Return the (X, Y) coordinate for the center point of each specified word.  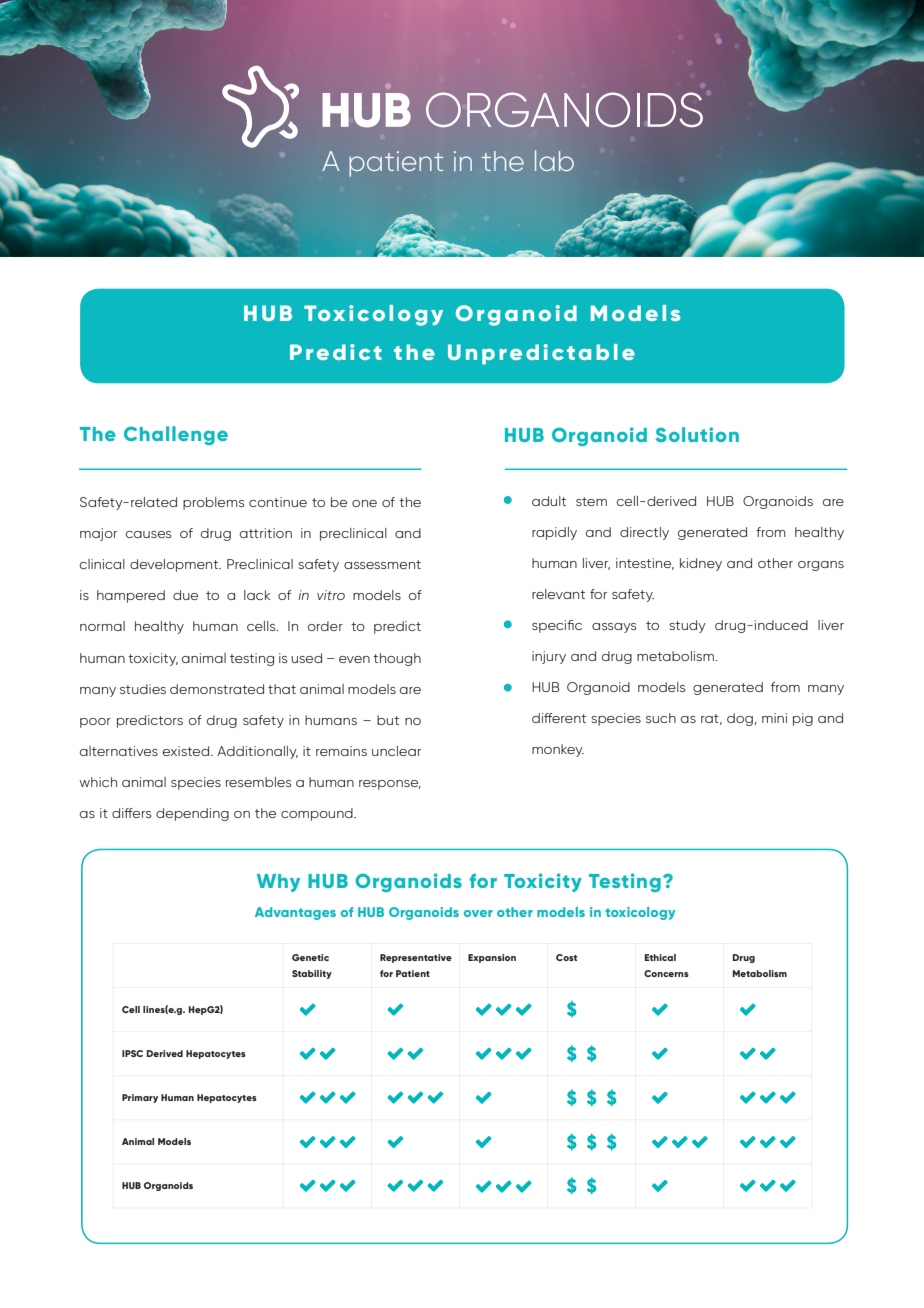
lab (554, 160)
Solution (697, 434)
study (687, 626)
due (185, 595)
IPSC (132, 1053)
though (397, 659)
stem (591, 501)
